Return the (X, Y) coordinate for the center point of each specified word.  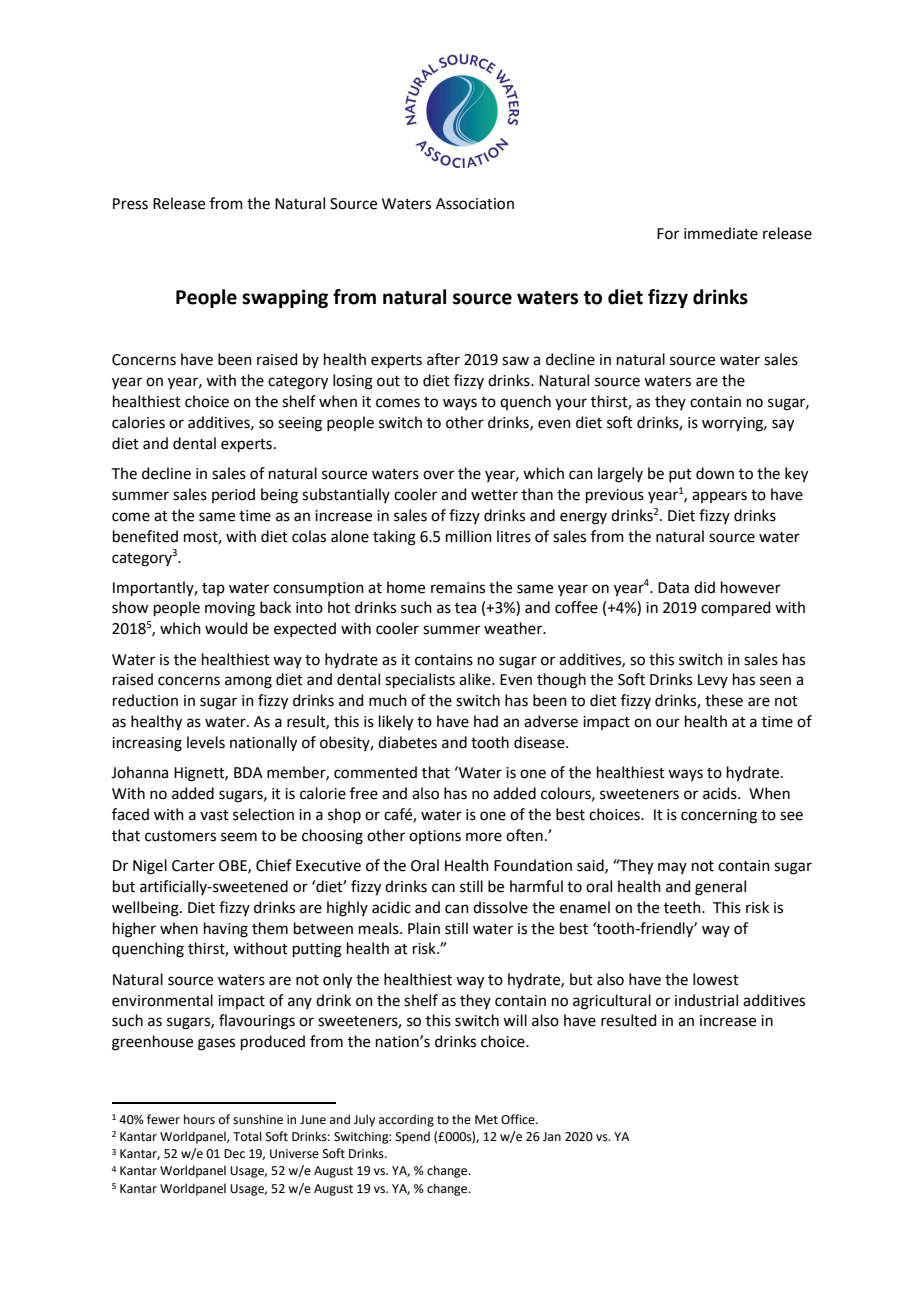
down (715, 473)
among (248, 682)
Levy (713, 681)
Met (486, 1120)
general (720, 888)
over (438, 475)
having (226, 930)
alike (476, 679)
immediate (721, 233)
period (233, 495)
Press (130, 204)
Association (475, 204)
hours (199, 1119)
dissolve (500, 907)
